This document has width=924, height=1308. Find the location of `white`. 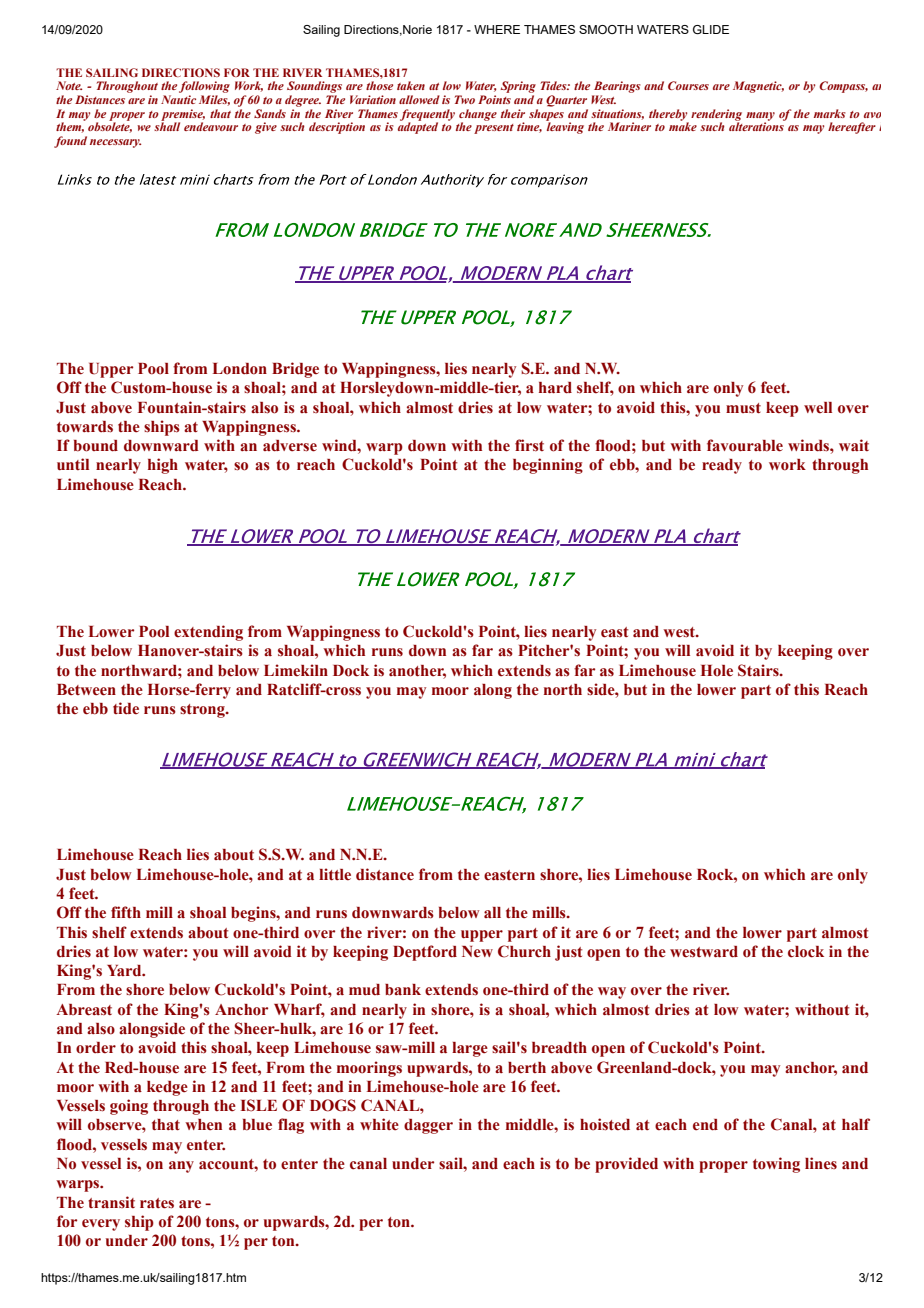

white is located at coordinates (379, 1124).
